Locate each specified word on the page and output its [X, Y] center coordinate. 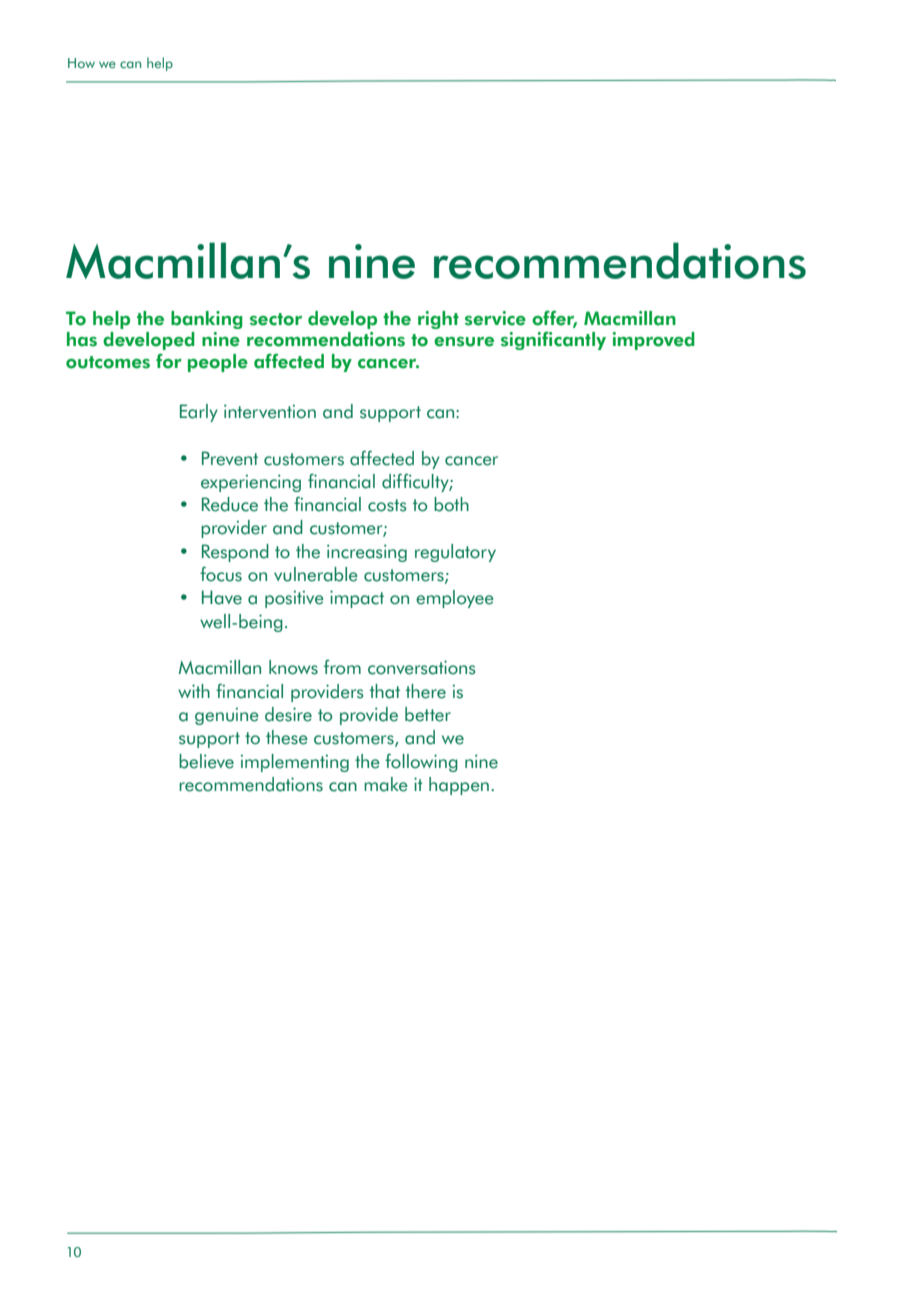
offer [554, 319]
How [81, 63]
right [438, 320]
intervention [270, 411]
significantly [553, 340]
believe [206, 761]
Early [199, 413]
